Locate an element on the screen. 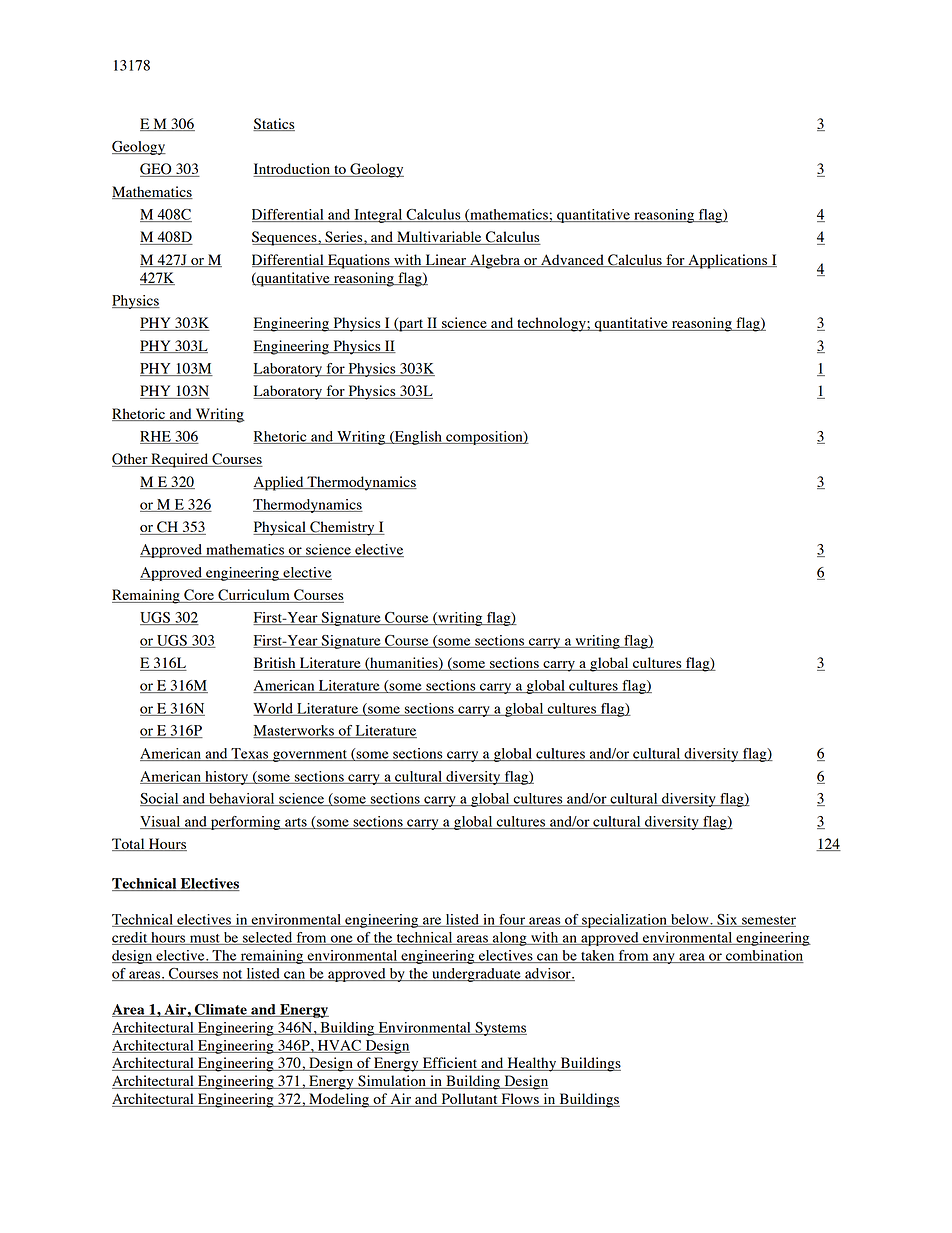 The image size is (952, 1233). history is located at coordinates (226, 778).
